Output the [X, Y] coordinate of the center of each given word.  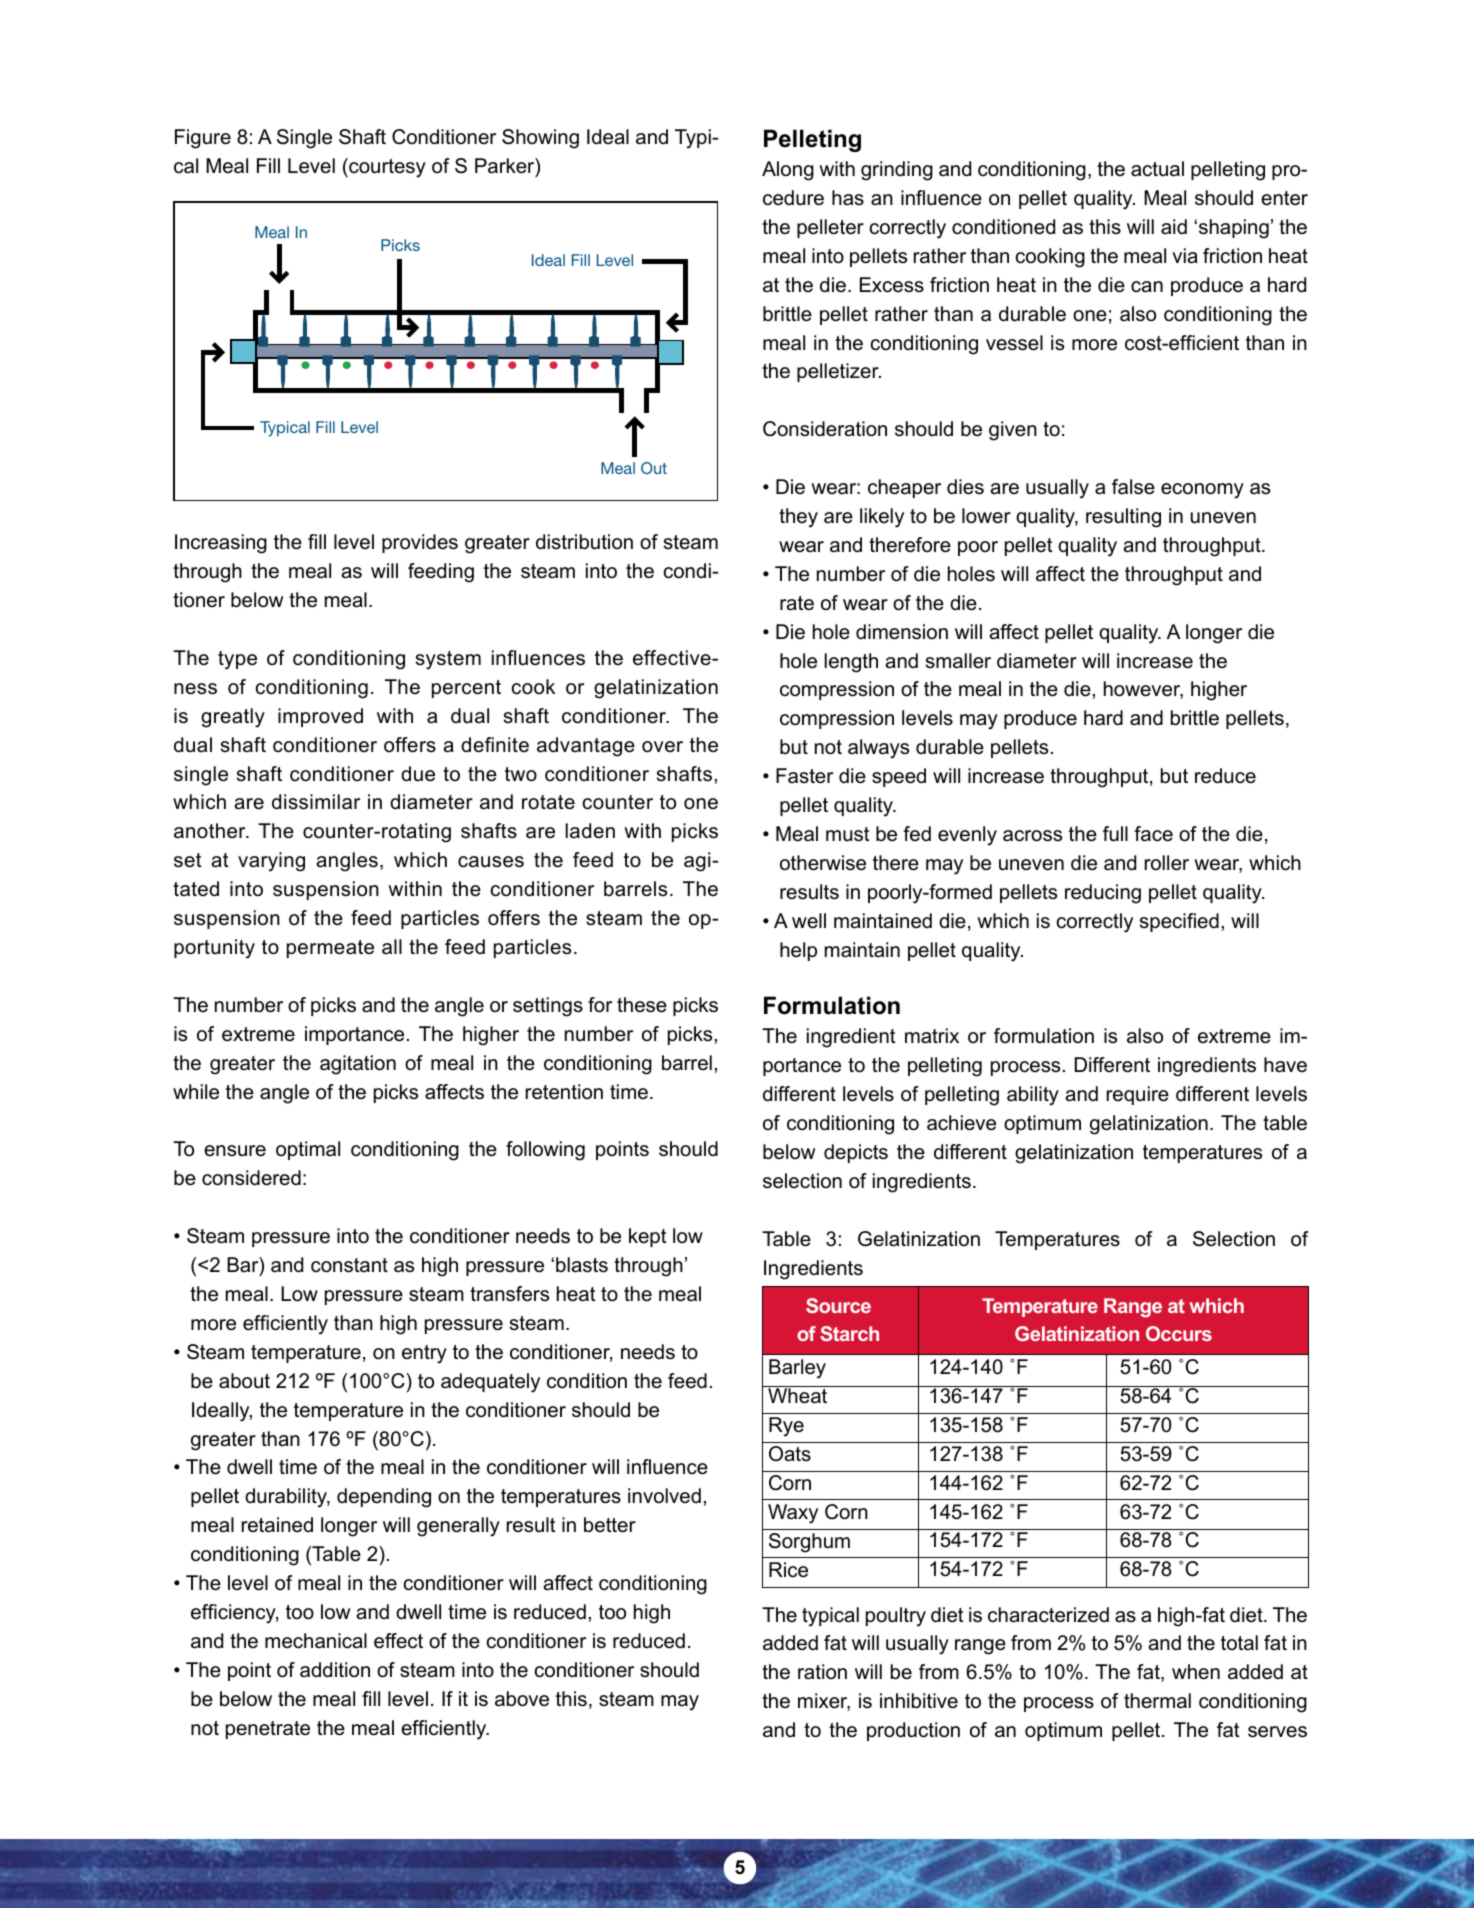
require [1138, 1095]
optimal [308, 1150]
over [662, 747]
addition [335, 1670]
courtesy [386, 168]
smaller [958, 661]
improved [320, 717]
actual [1157, 169]
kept [648, 1237]
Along [788, 171]
